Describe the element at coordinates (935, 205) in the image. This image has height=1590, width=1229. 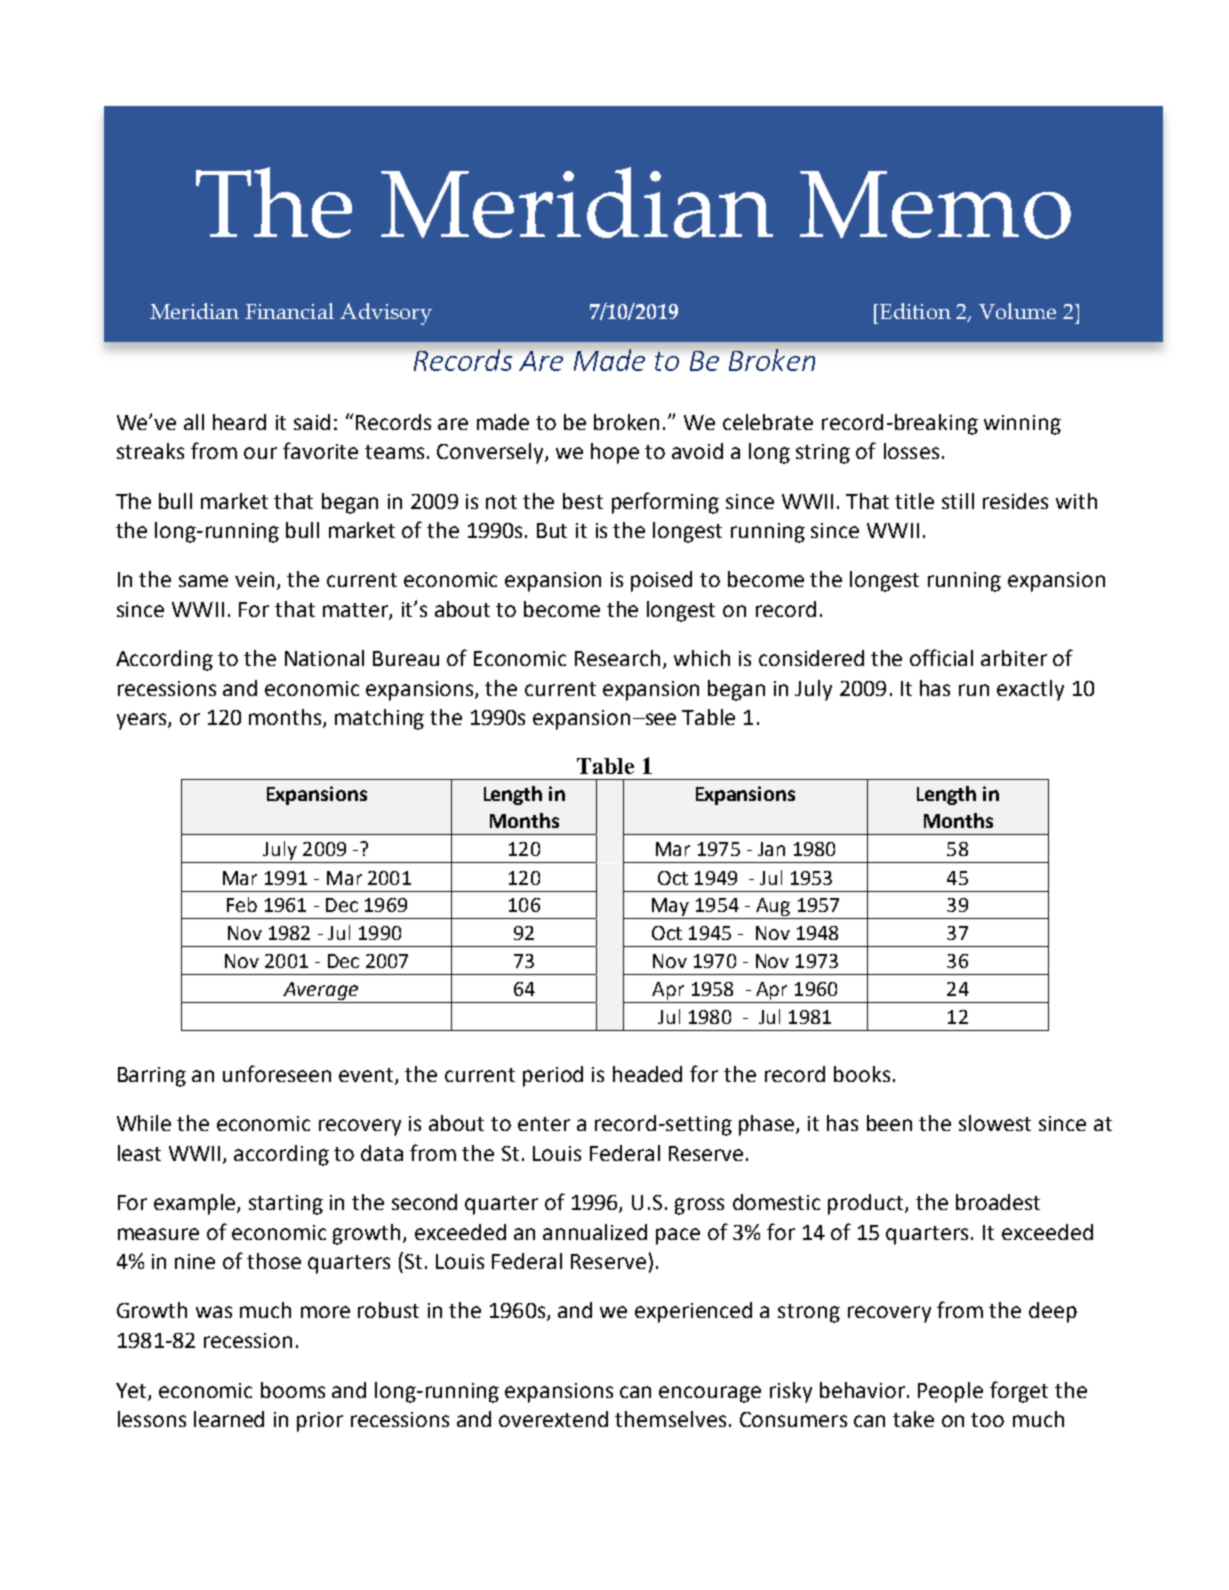
I see `Memo` at that location.
